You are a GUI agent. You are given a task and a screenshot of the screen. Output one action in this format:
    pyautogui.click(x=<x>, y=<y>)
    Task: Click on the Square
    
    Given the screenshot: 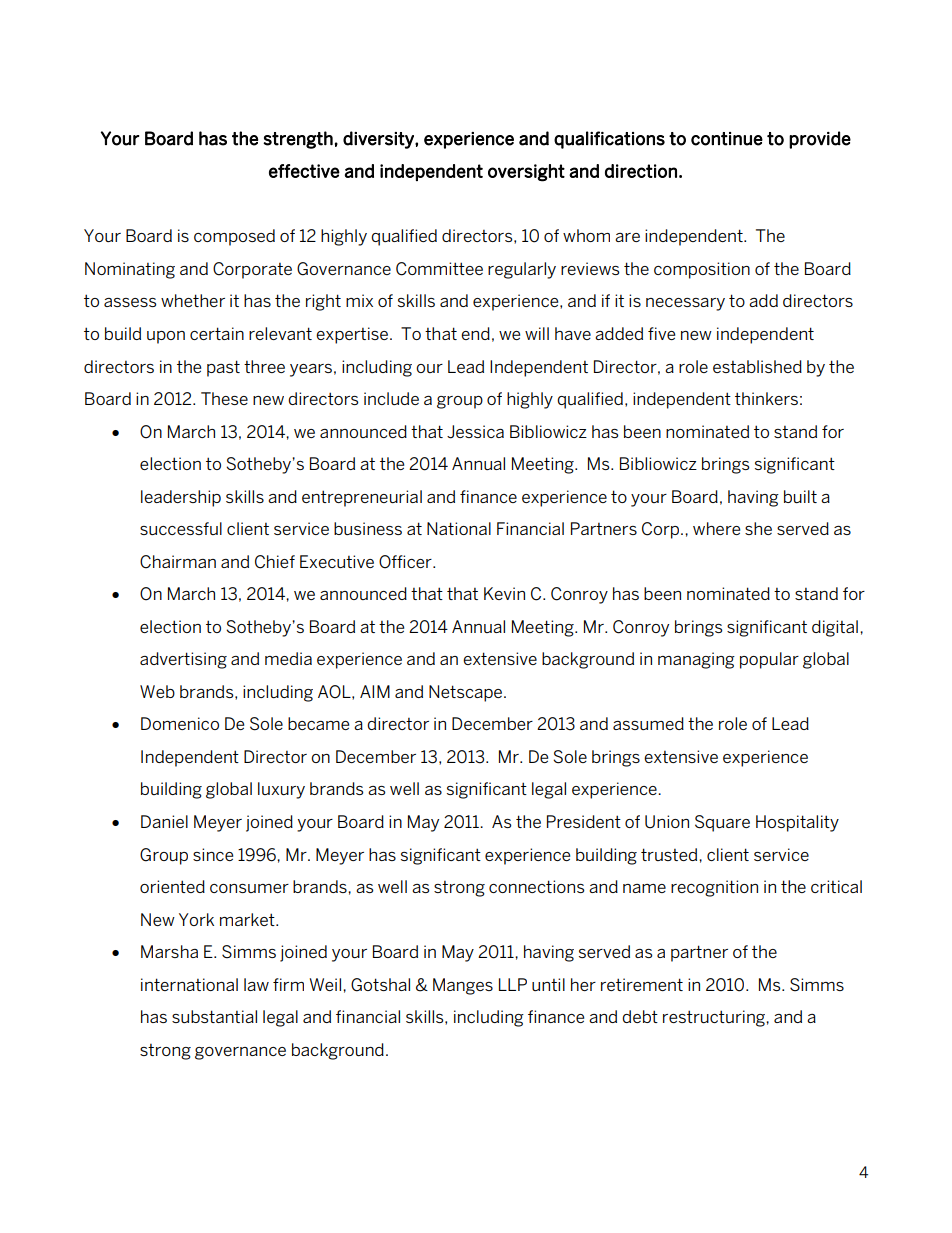 What is the action you would take?
    pyautogui.click(x=722, y=823)
